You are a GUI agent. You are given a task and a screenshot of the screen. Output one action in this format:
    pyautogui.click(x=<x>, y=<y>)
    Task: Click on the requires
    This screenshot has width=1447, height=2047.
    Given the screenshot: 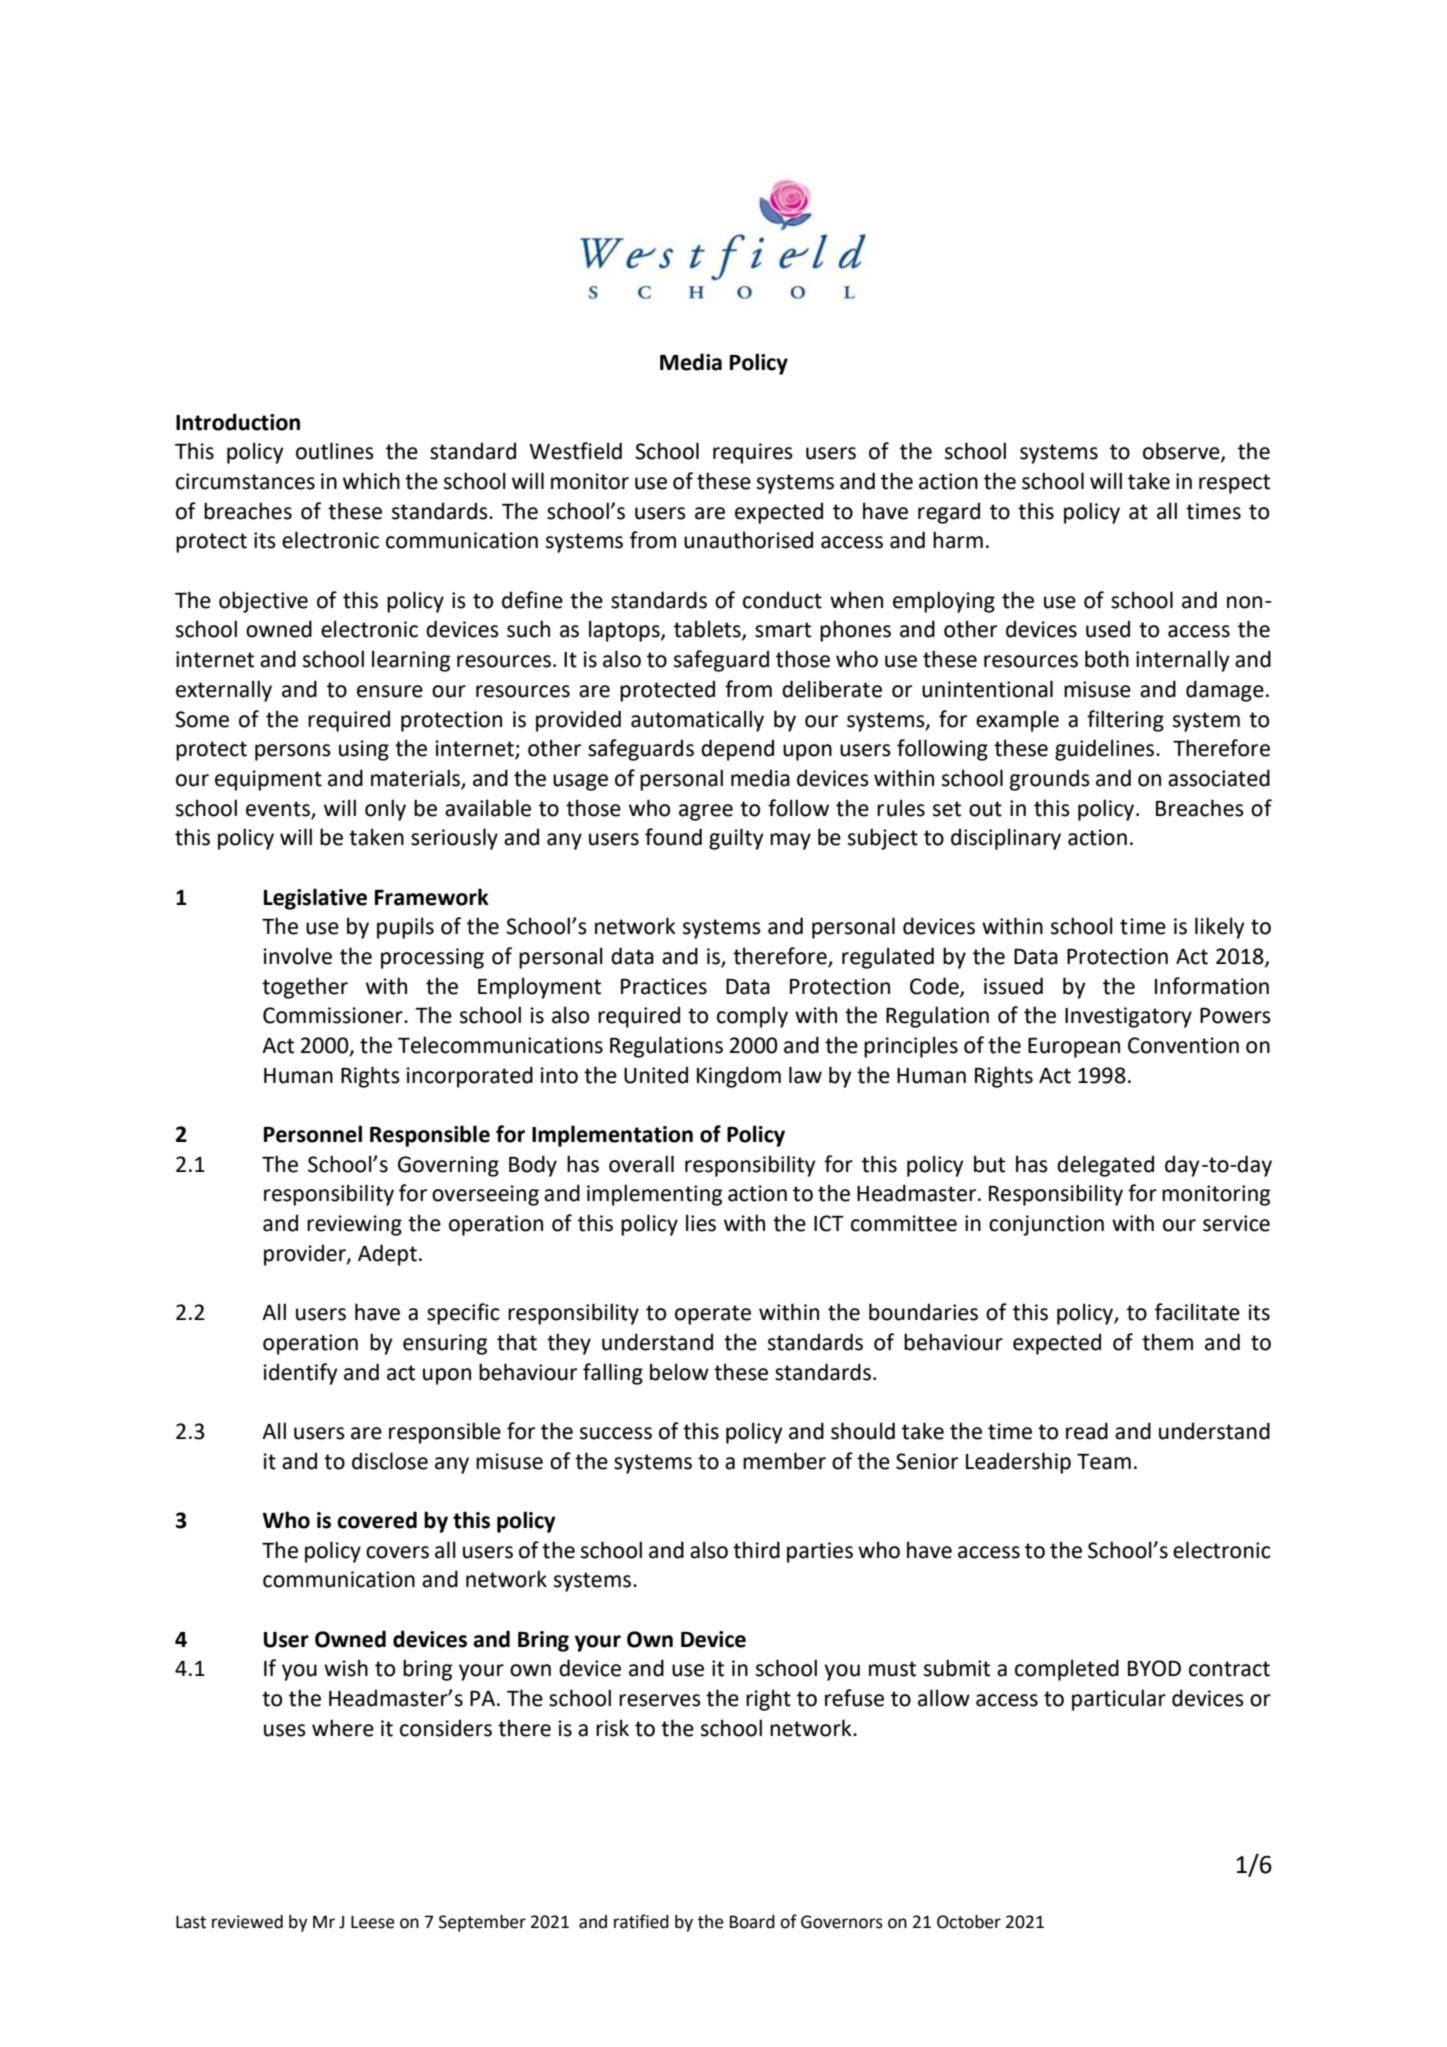 What is the action you would take?
    pyautogui.click(x=753, y=453)
